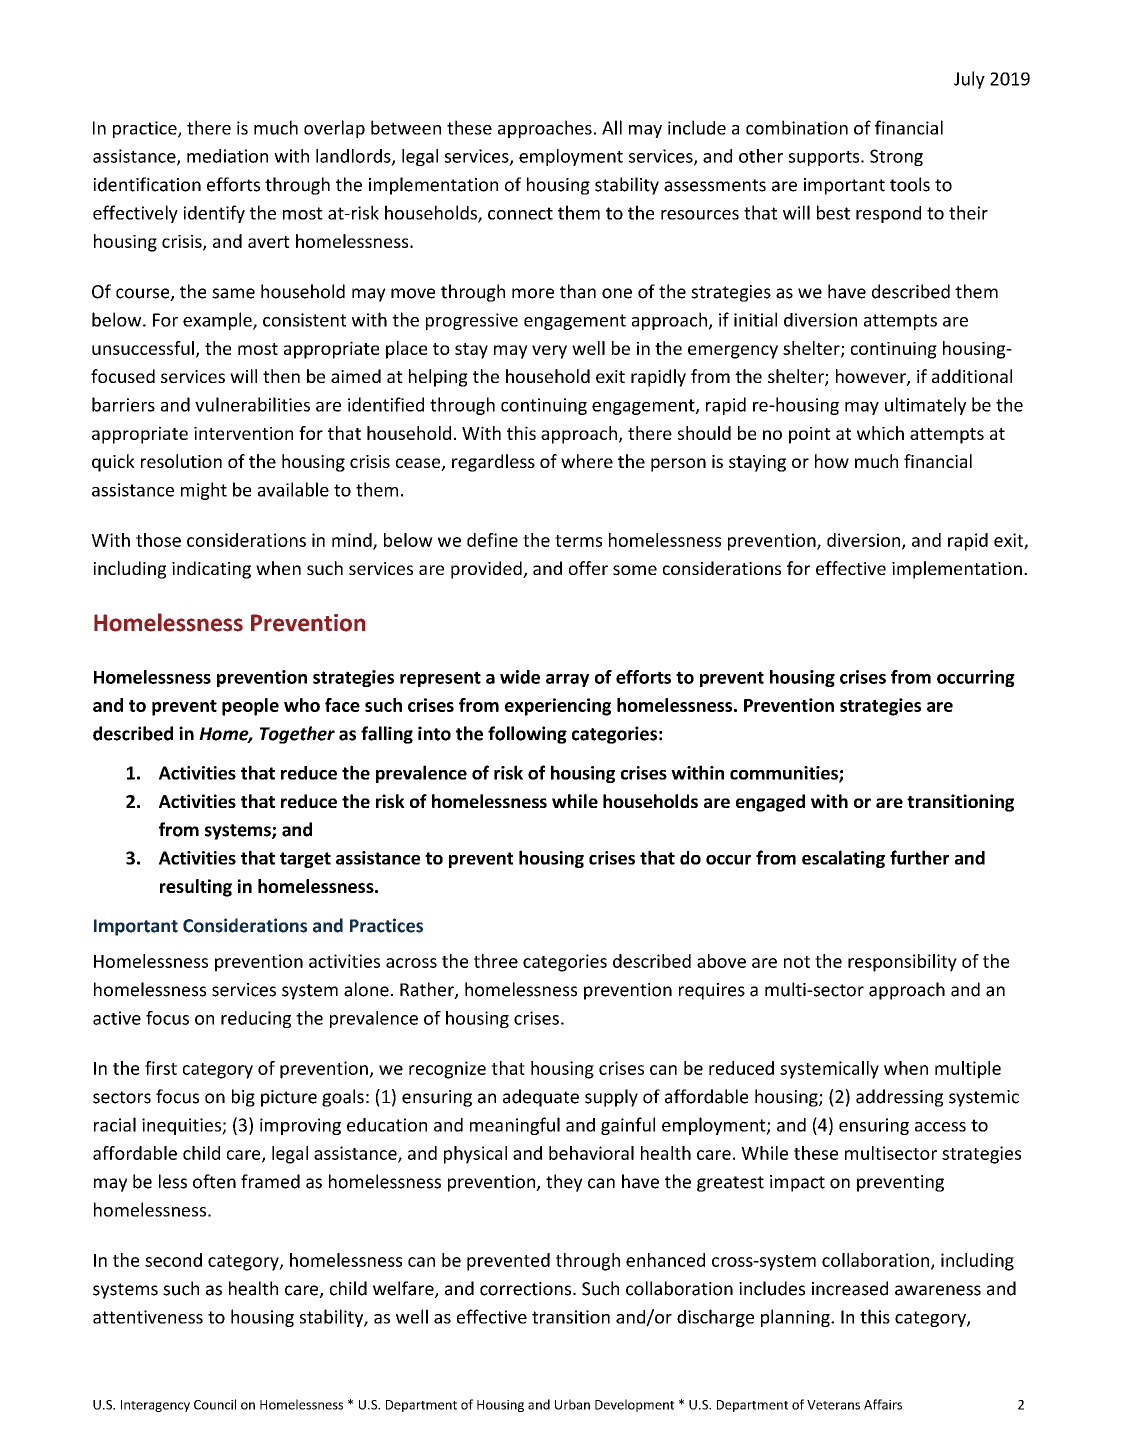  Describe the element at coordinates (896, 157) in the screenshot. I see `Strong` at that location.
